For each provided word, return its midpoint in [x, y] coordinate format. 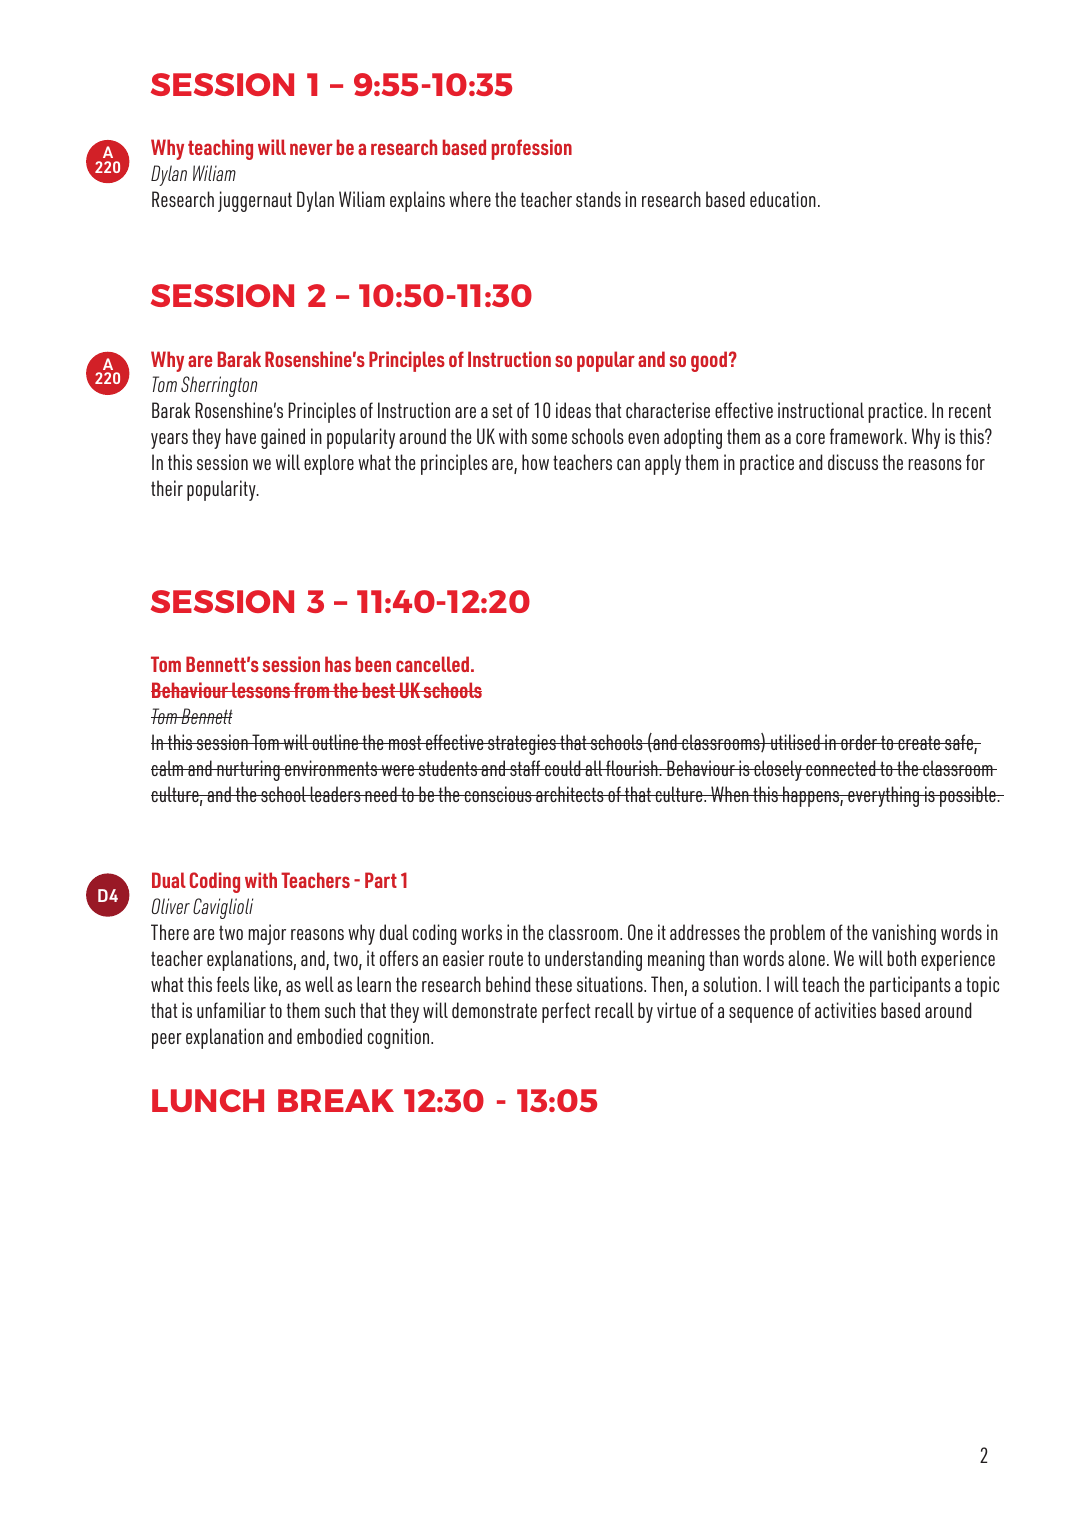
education [783, 199]
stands [598, 199]
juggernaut [255, 201]
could [563, 768]
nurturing [248, 770]
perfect [566, 1012]
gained [283, 438]
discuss [853, 462]
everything [884, 796]
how [535, 462]
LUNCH [208, 1100]
